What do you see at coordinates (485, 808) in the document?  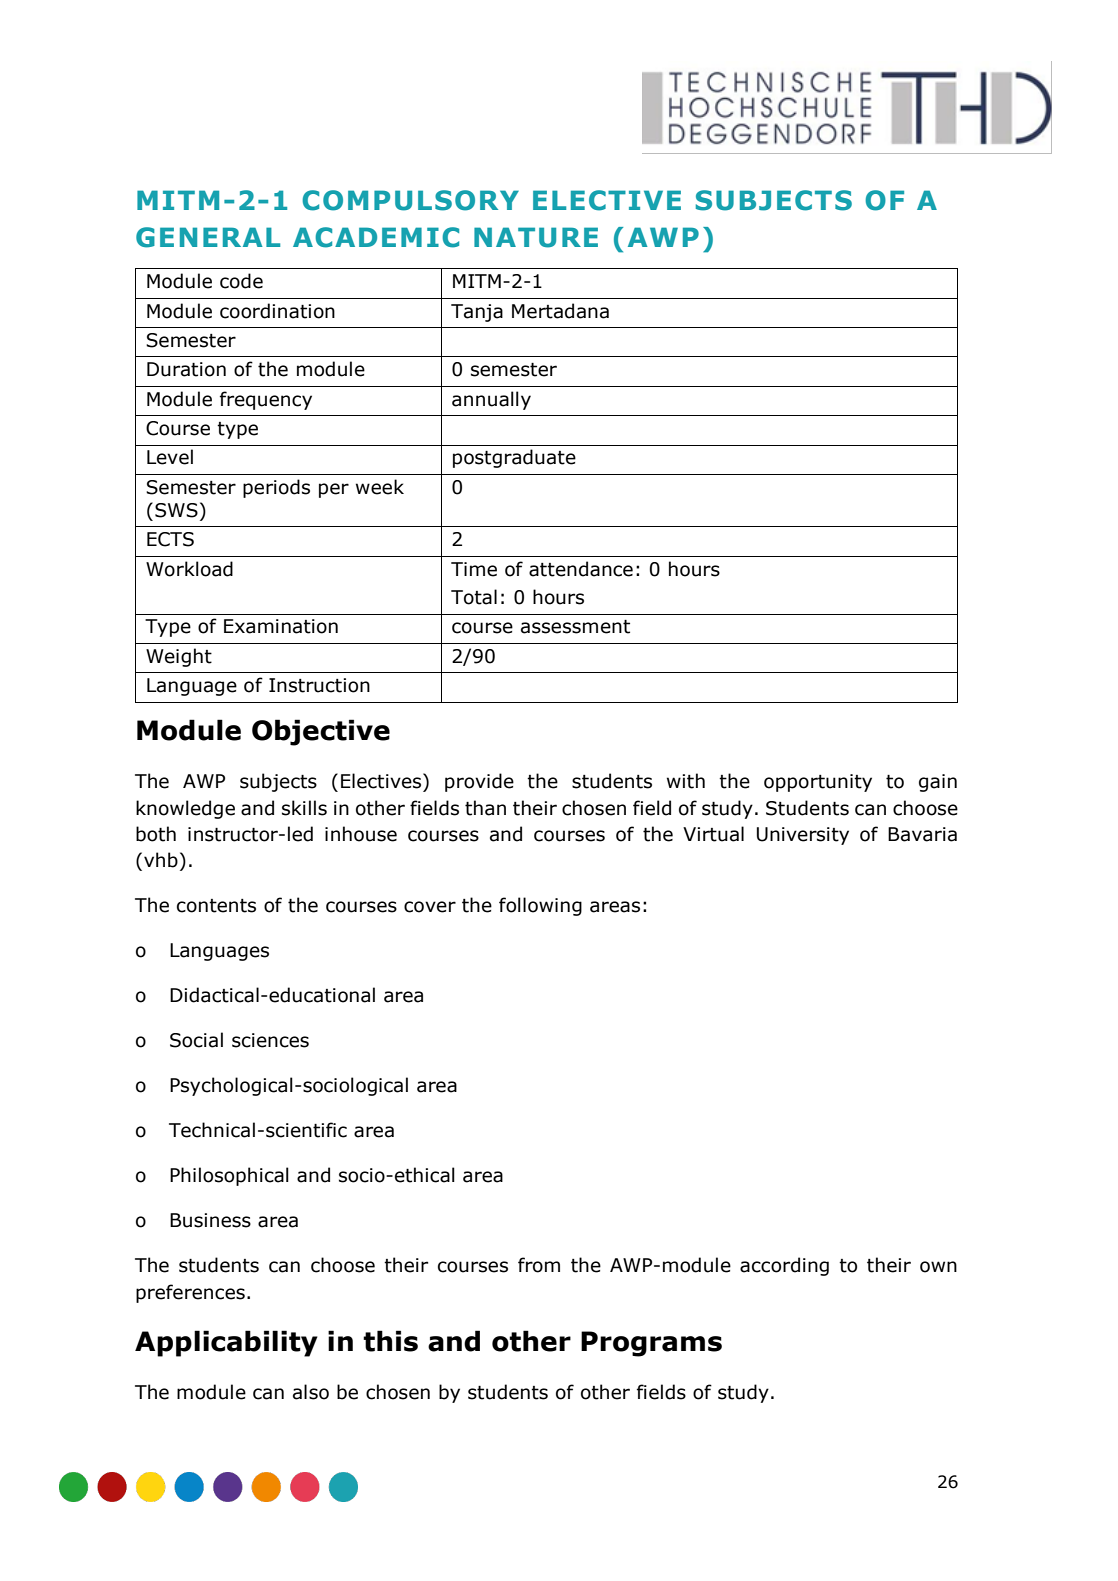 I see `than` at bounding box center [485, 808].
